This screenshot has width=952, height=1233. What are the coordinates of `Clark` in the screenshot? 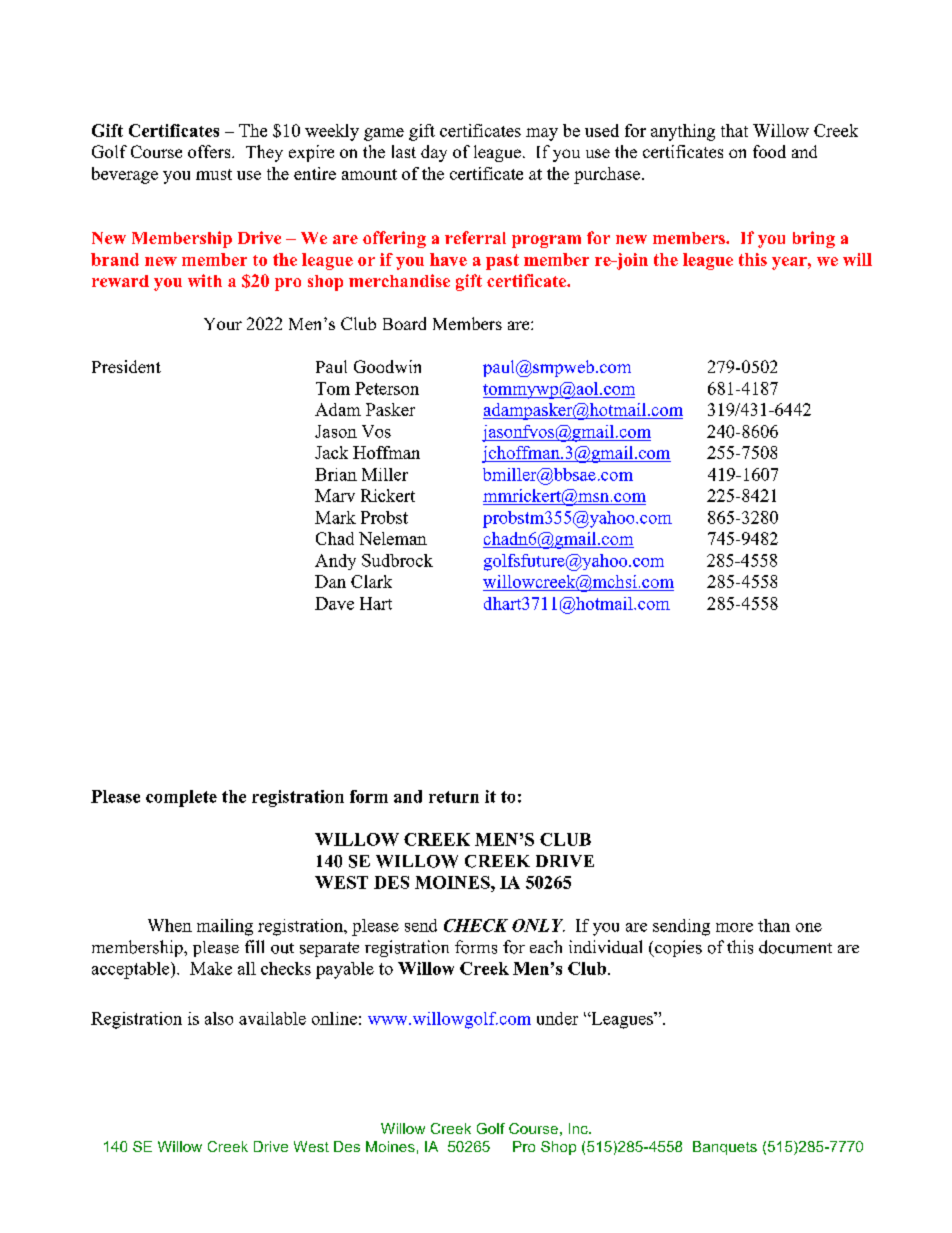 It's located at (371, 581).
